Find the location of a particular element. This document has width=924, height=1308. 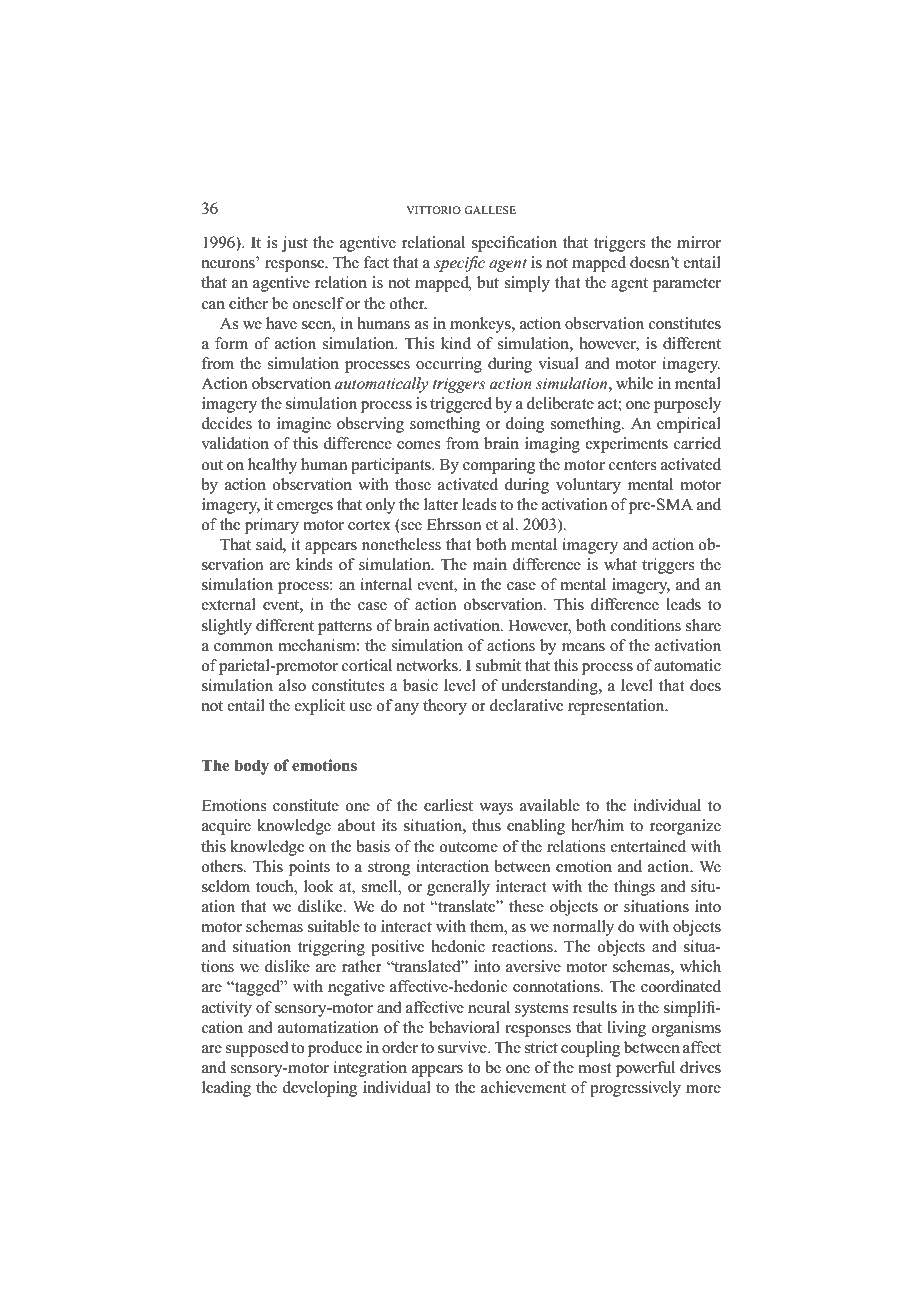

means is located at coordinates (583, 647).
